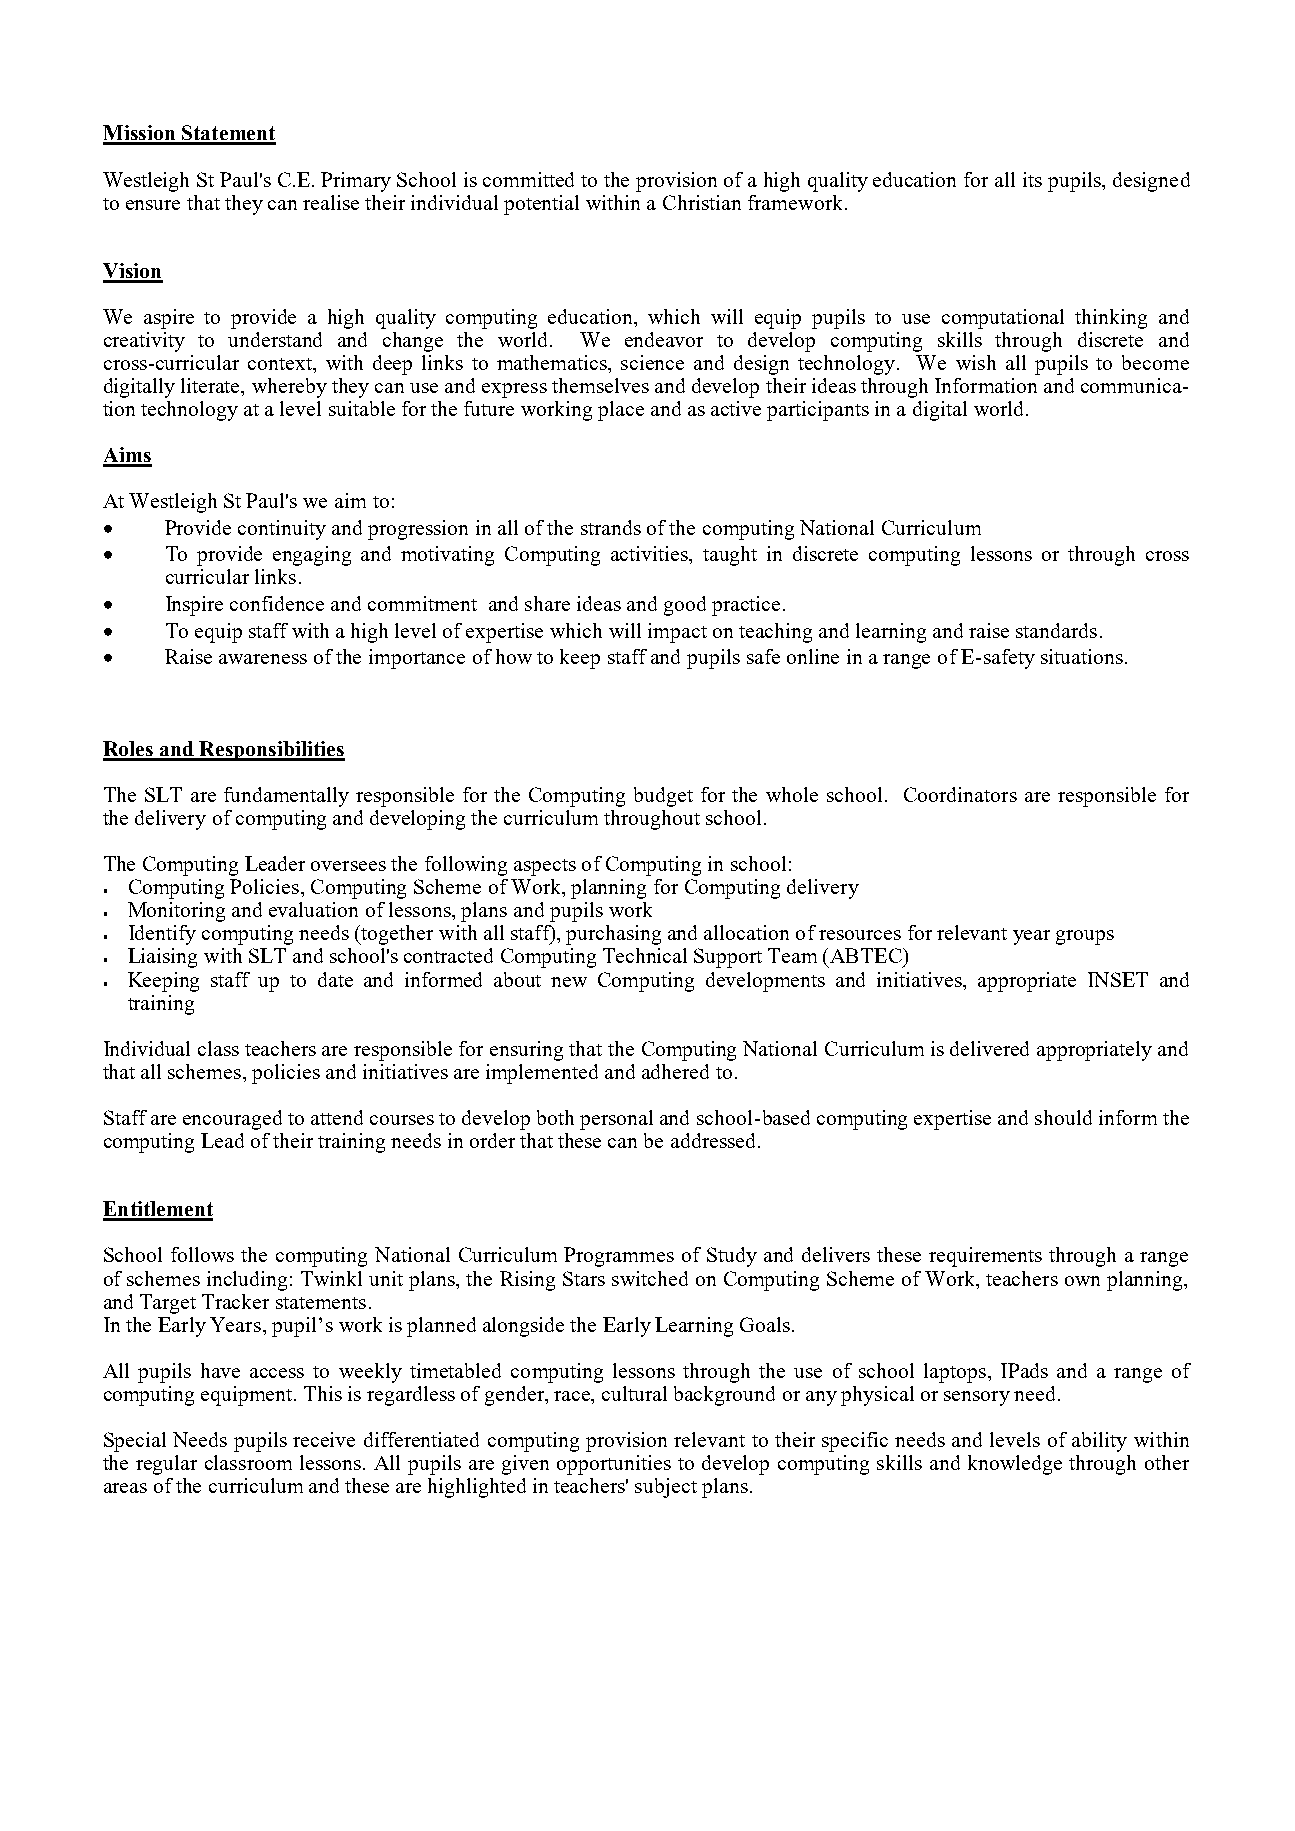 The height and width of the screenshot is (1831, 1295). Describe the element at coordinates (960, 794) in the screenshot. I see `Coordinators` at that location.
